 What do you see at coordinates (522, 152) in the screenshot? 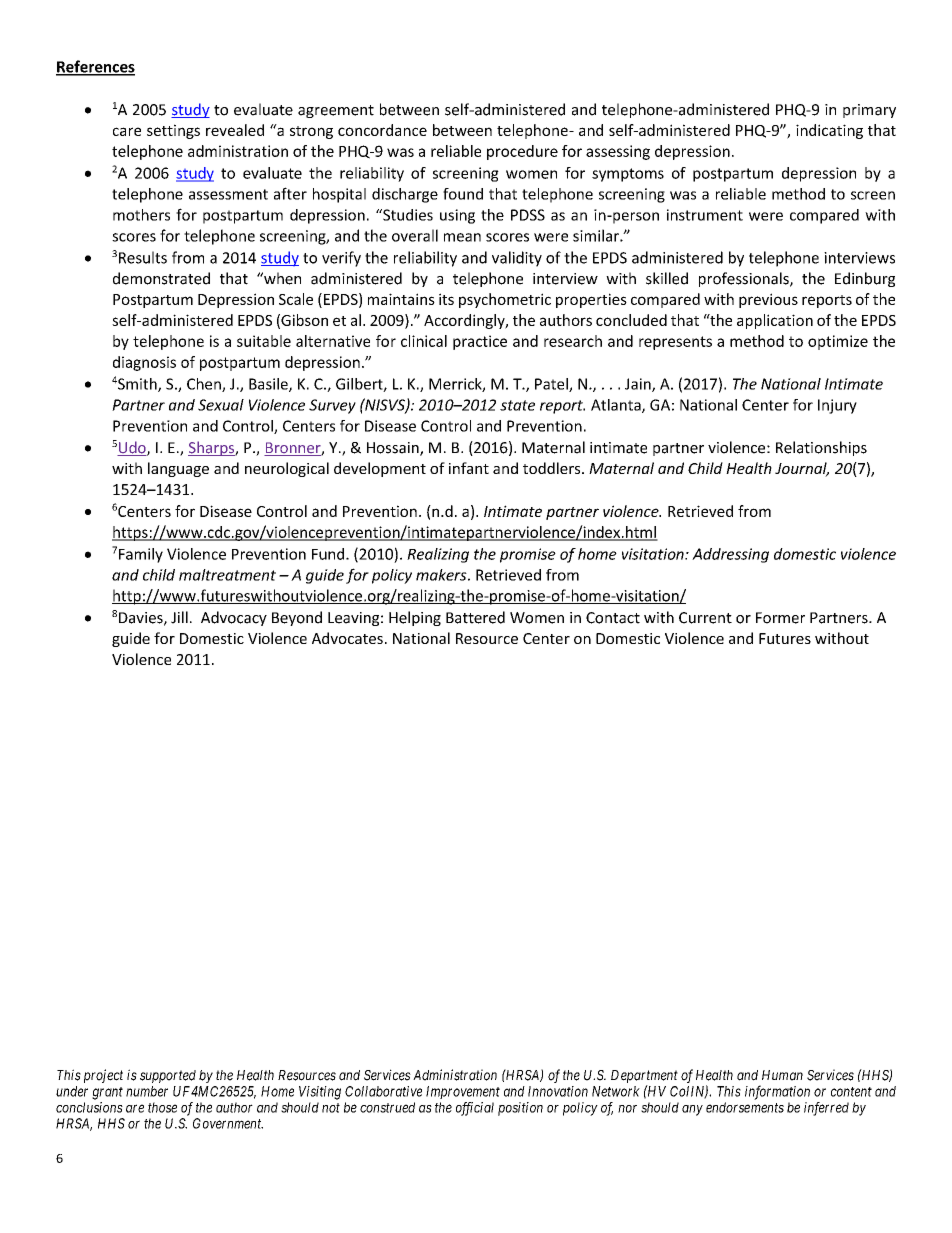
I see `procedure` at bounding box center [522, 152].
